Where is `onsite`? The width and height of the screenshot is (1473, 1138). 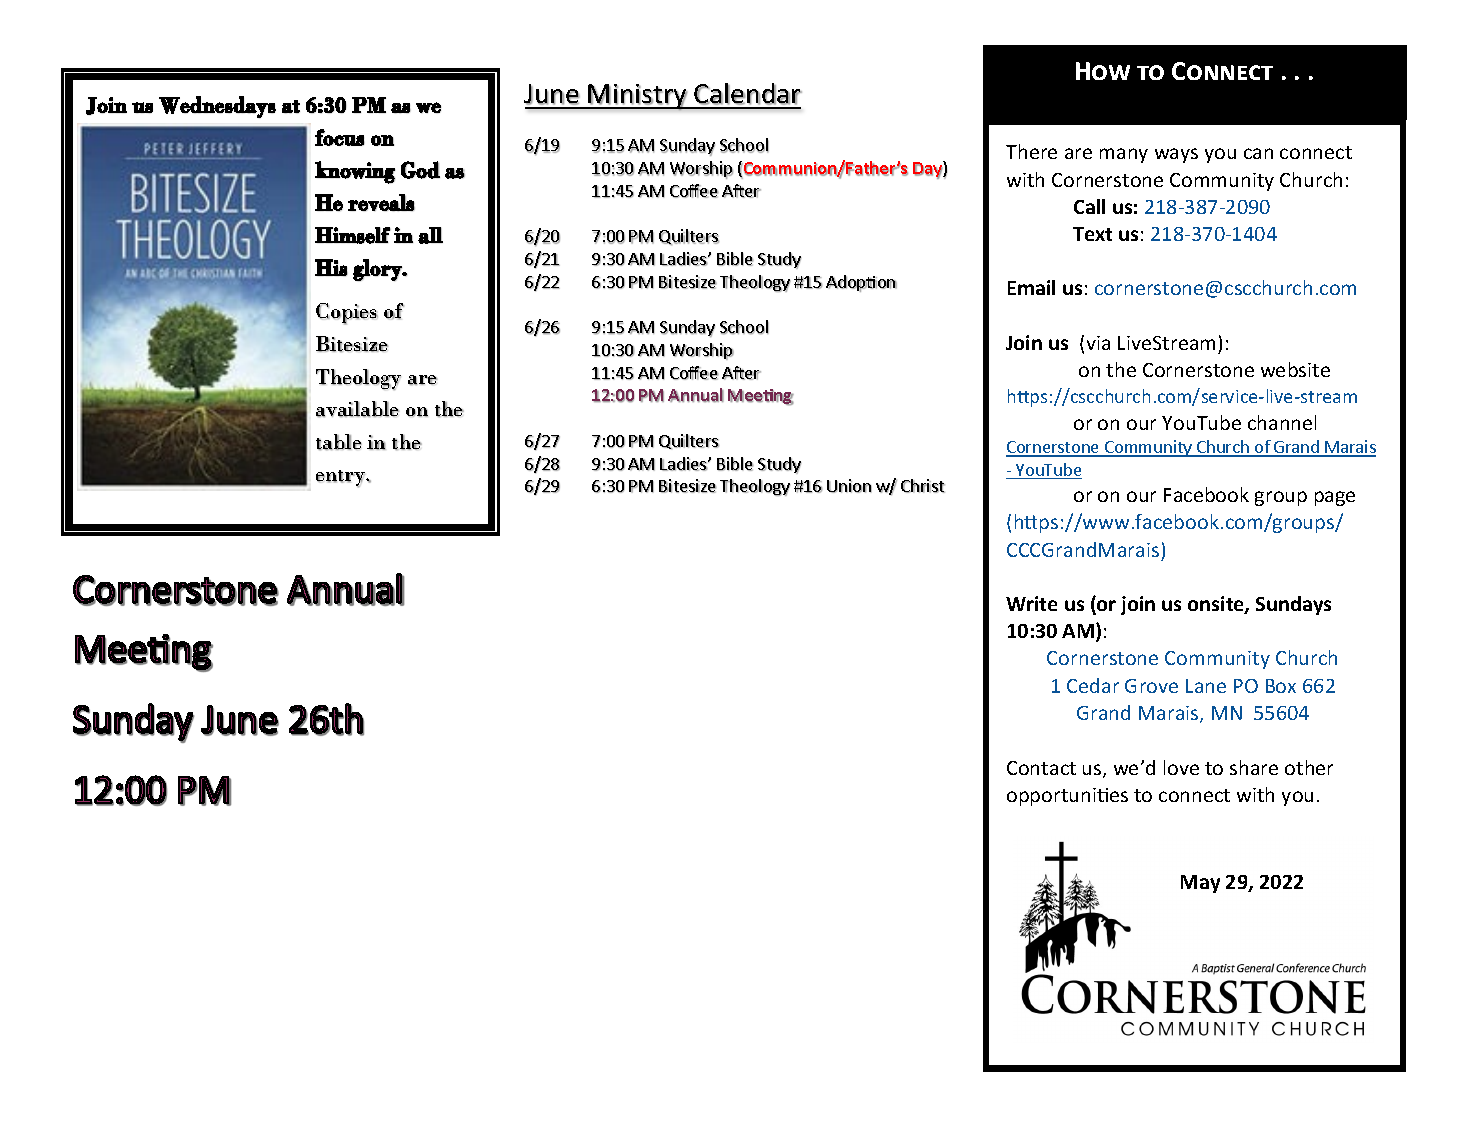
onsite is located at coordinates (1217, 605).
